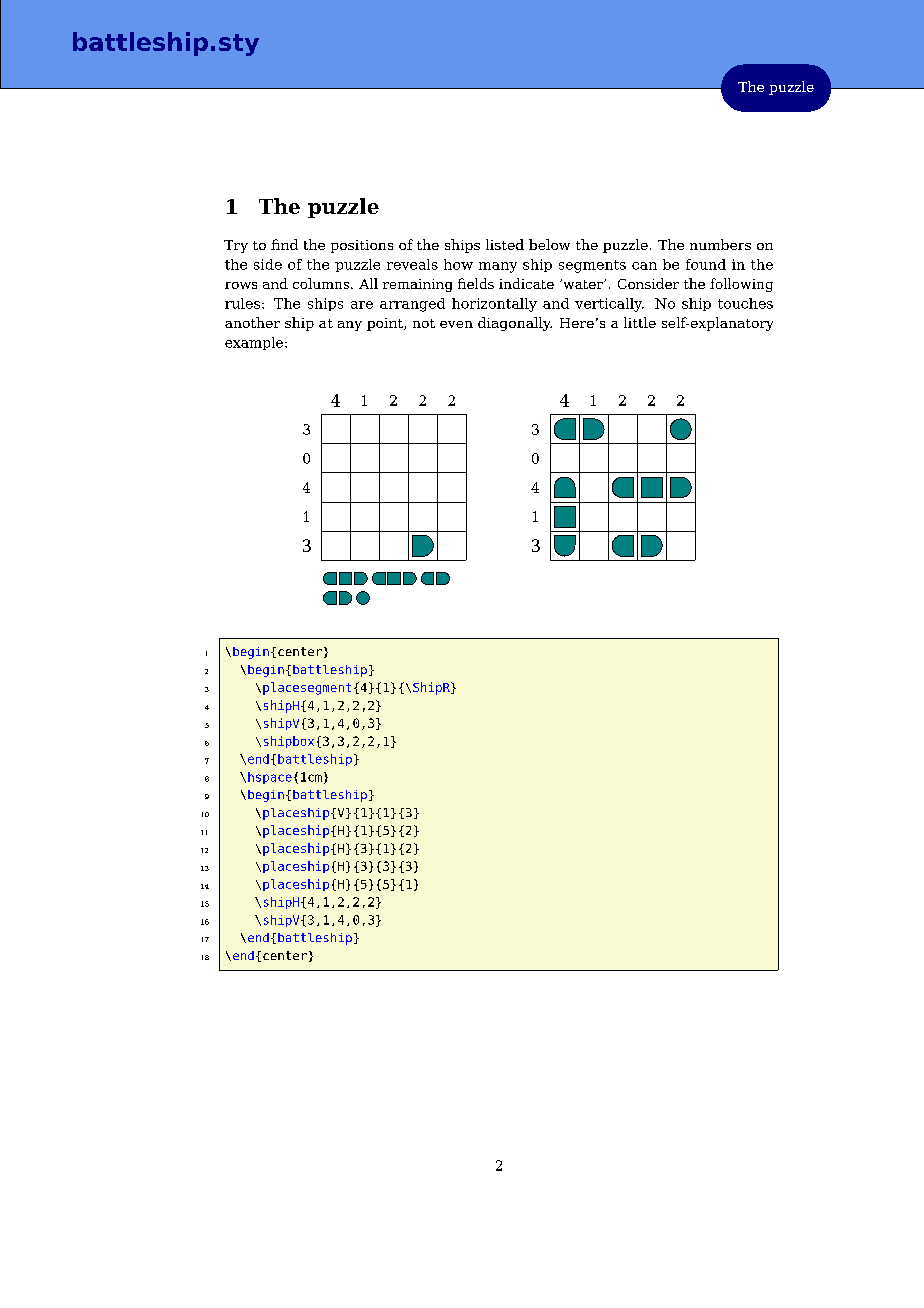  What do you see at coordinates (255, 343) in the screenshot?
I see `example` at bounding box center [255, 343].
